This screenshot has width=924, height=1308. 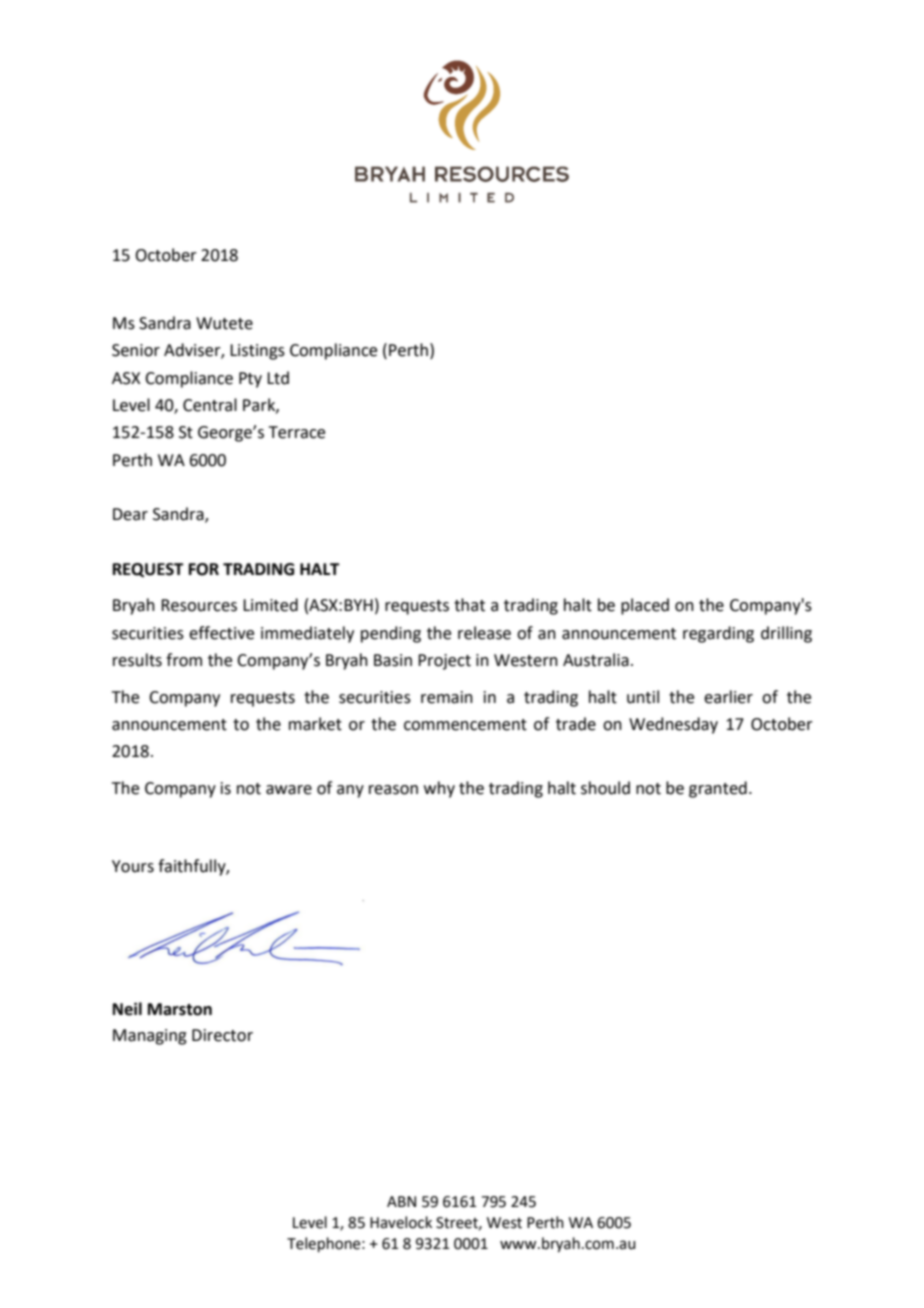 What do you see at coordinates (718, 789) in the screenshot?
I see `granted` at bounding box center [718, 789].
